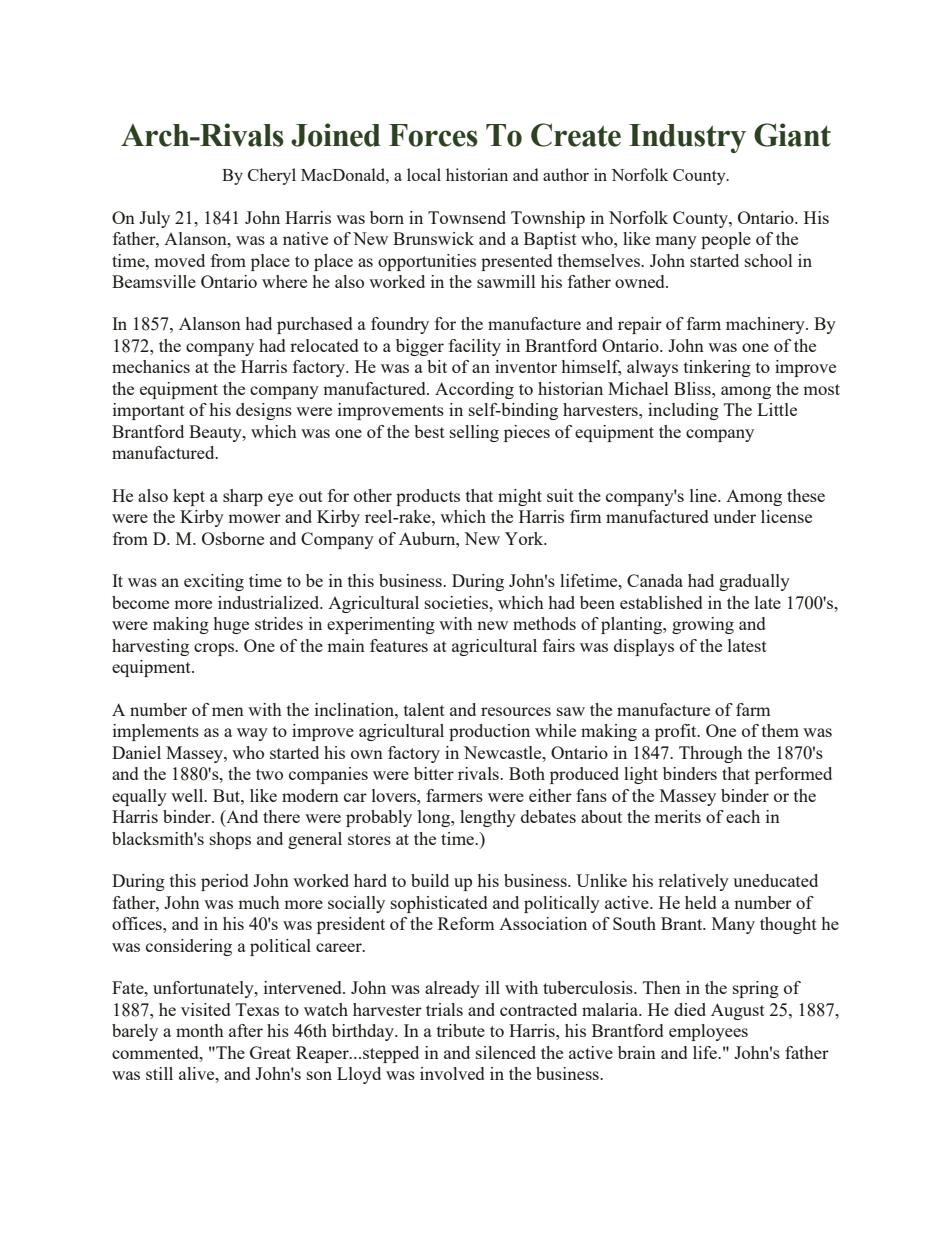 The width and height of the image is (952, 1233). I want to click on huge, so click(231, 625).
